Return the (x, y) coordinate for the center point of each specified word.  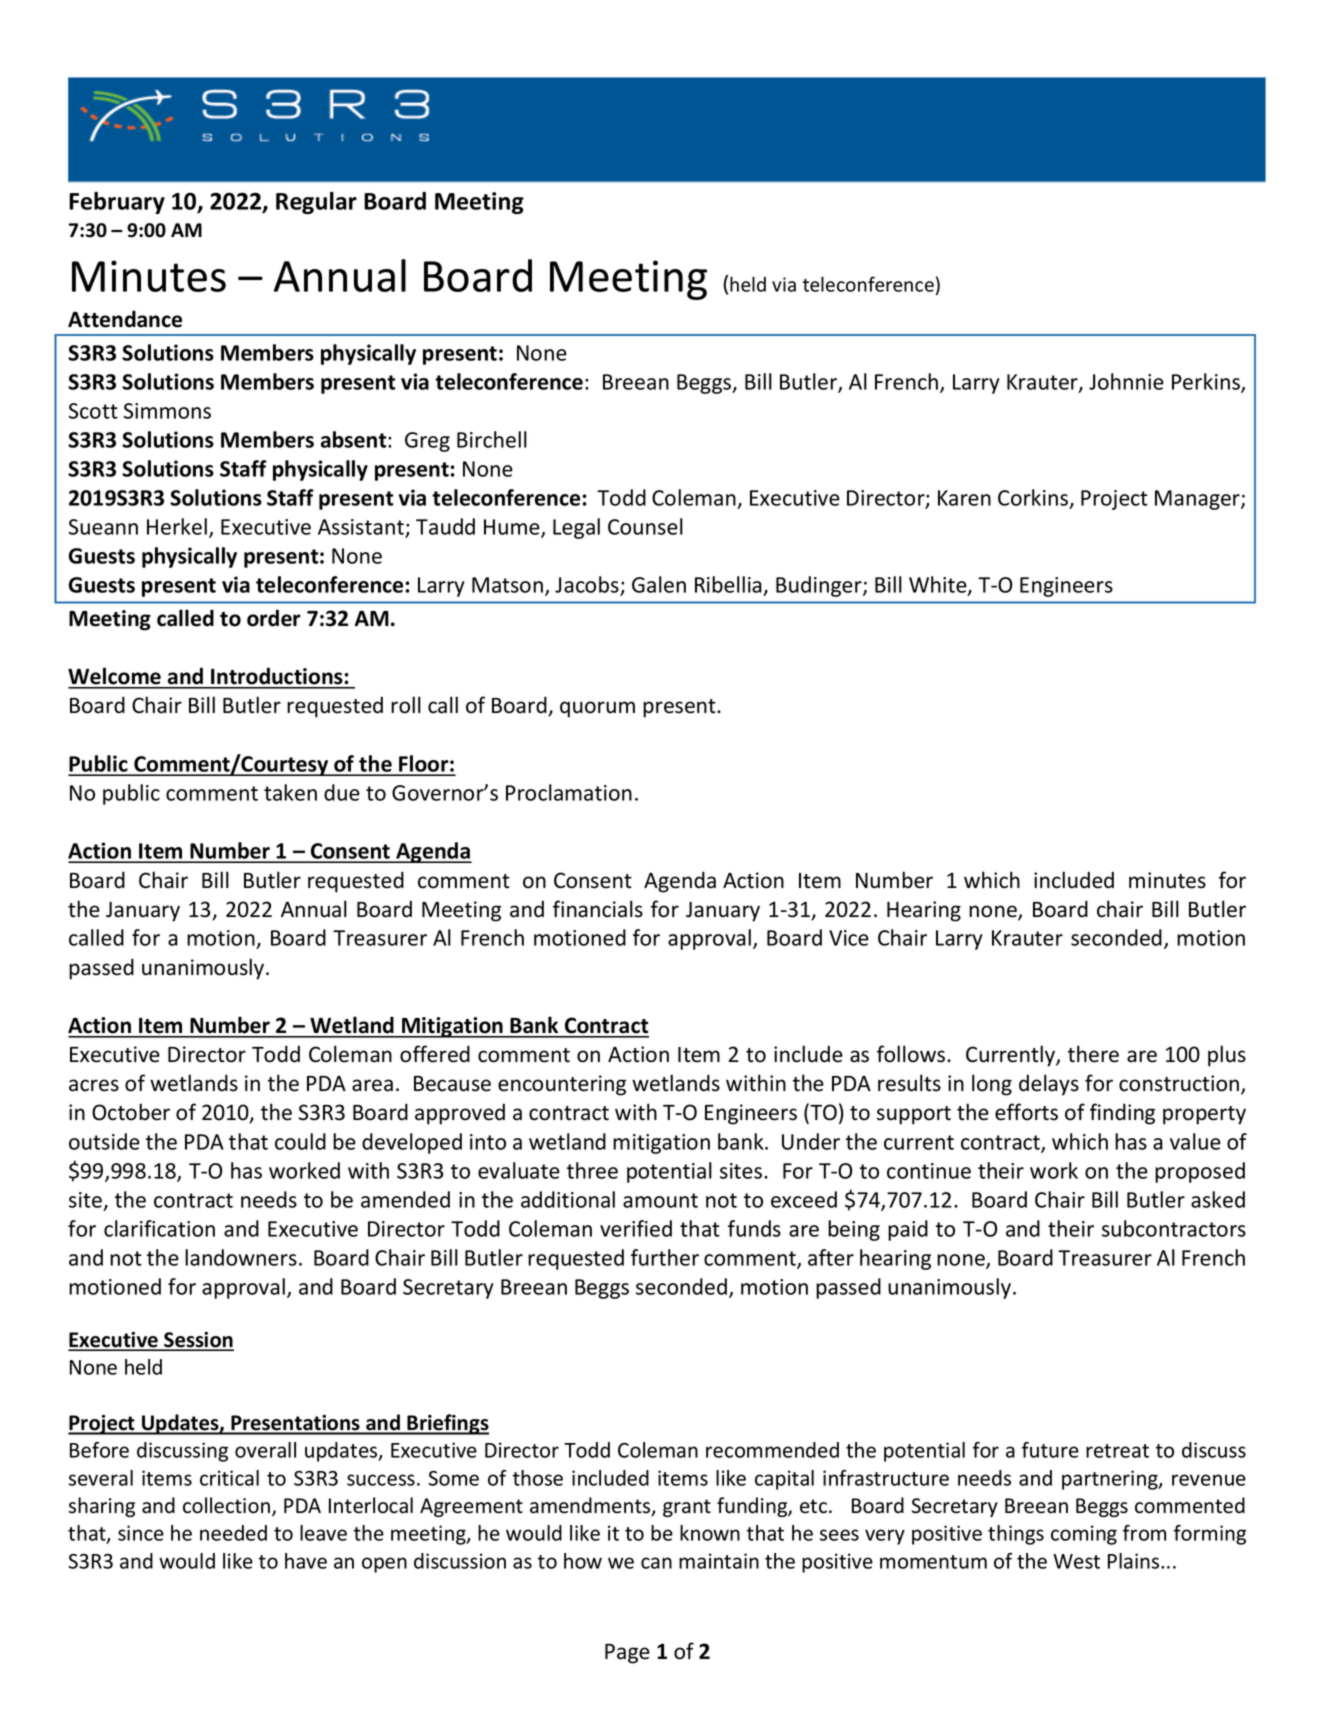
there (1093, 1054)
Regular (316, 203)
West (1076, 1561)
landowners (241, 1257)
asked (1218, 1199)
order (274, 618)
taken (290, 792)
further (665, 1257)
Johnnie (1126, 381)
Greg (427, 442)
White (939, 586)
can (656, 1563)
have (306, 1561)
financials (598, 909)
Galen (659, 584)
